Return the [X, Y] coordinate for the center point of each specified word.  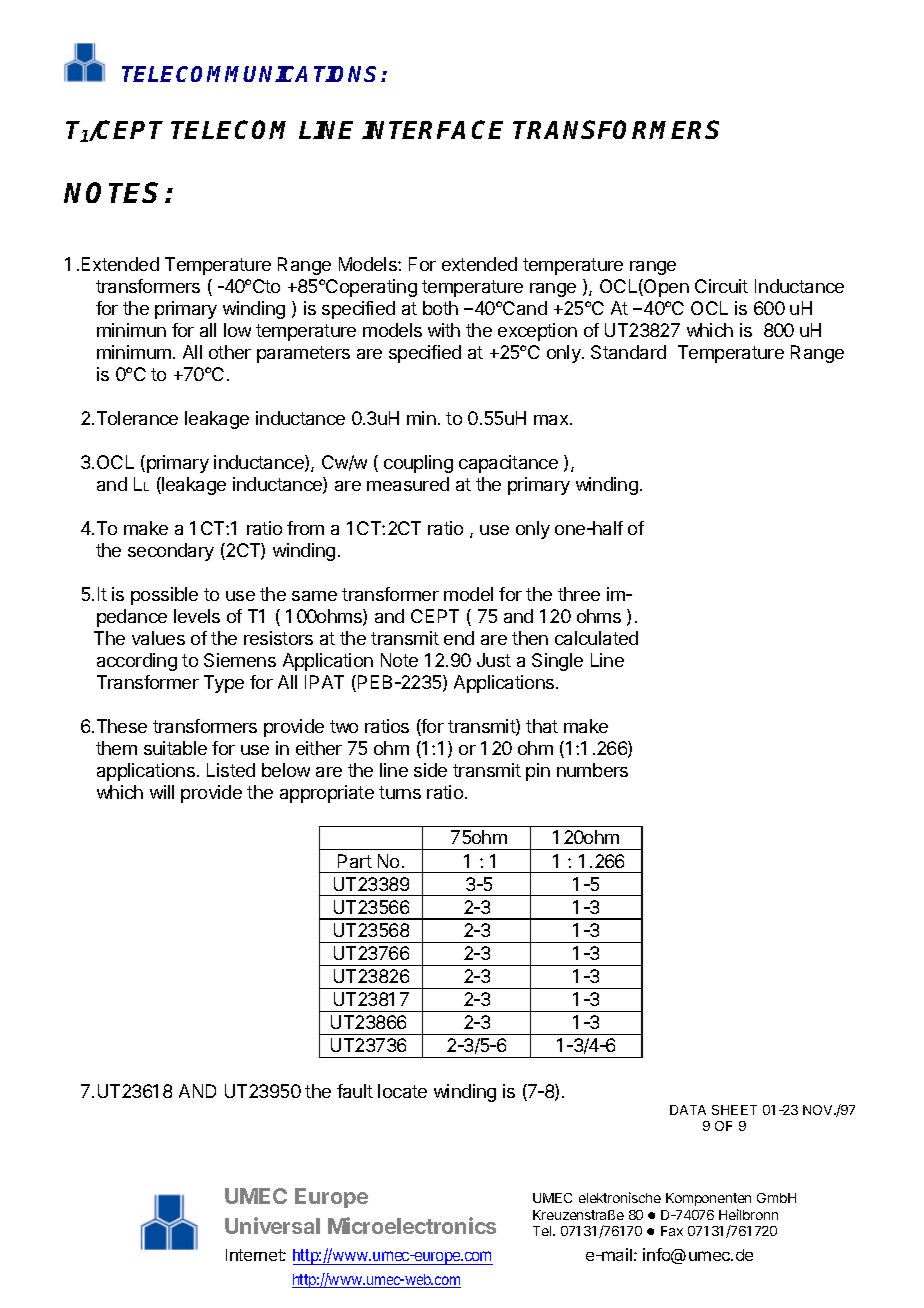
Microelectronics [412, 1225]
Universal [272, 1225]
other [230, 352]
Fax [672, 1231]
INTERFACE [432, 129]
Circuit [721, 286]
